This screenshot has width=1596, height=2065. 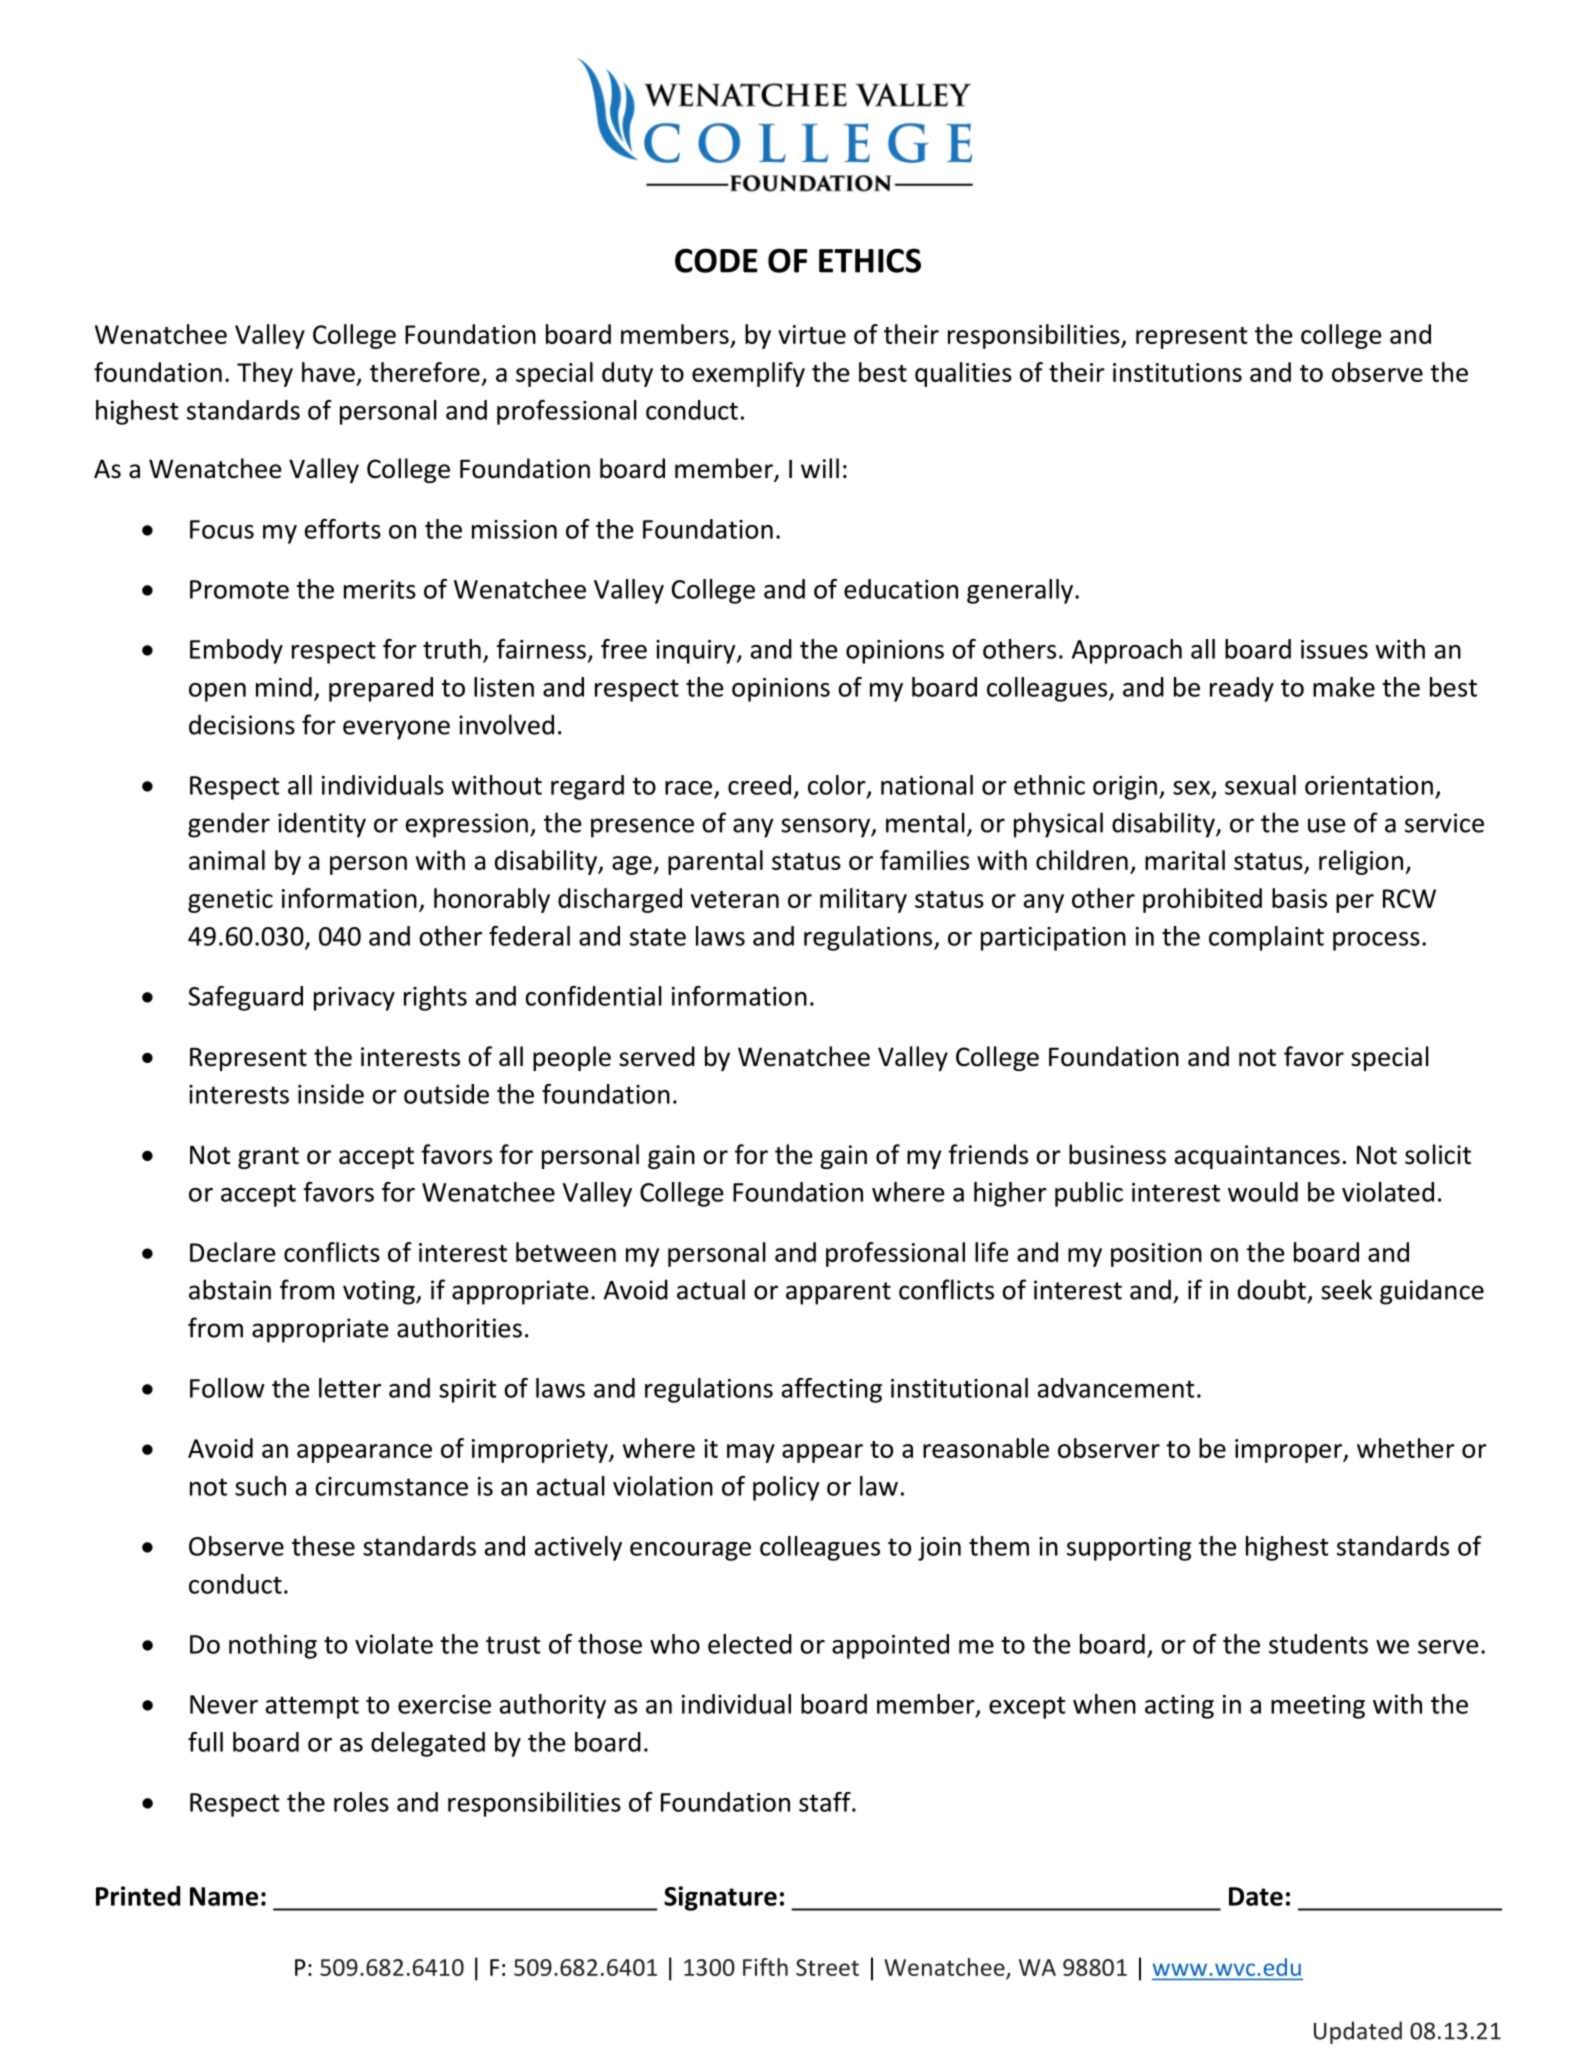 I want to click on virtue, so click(x=812, y=334).
